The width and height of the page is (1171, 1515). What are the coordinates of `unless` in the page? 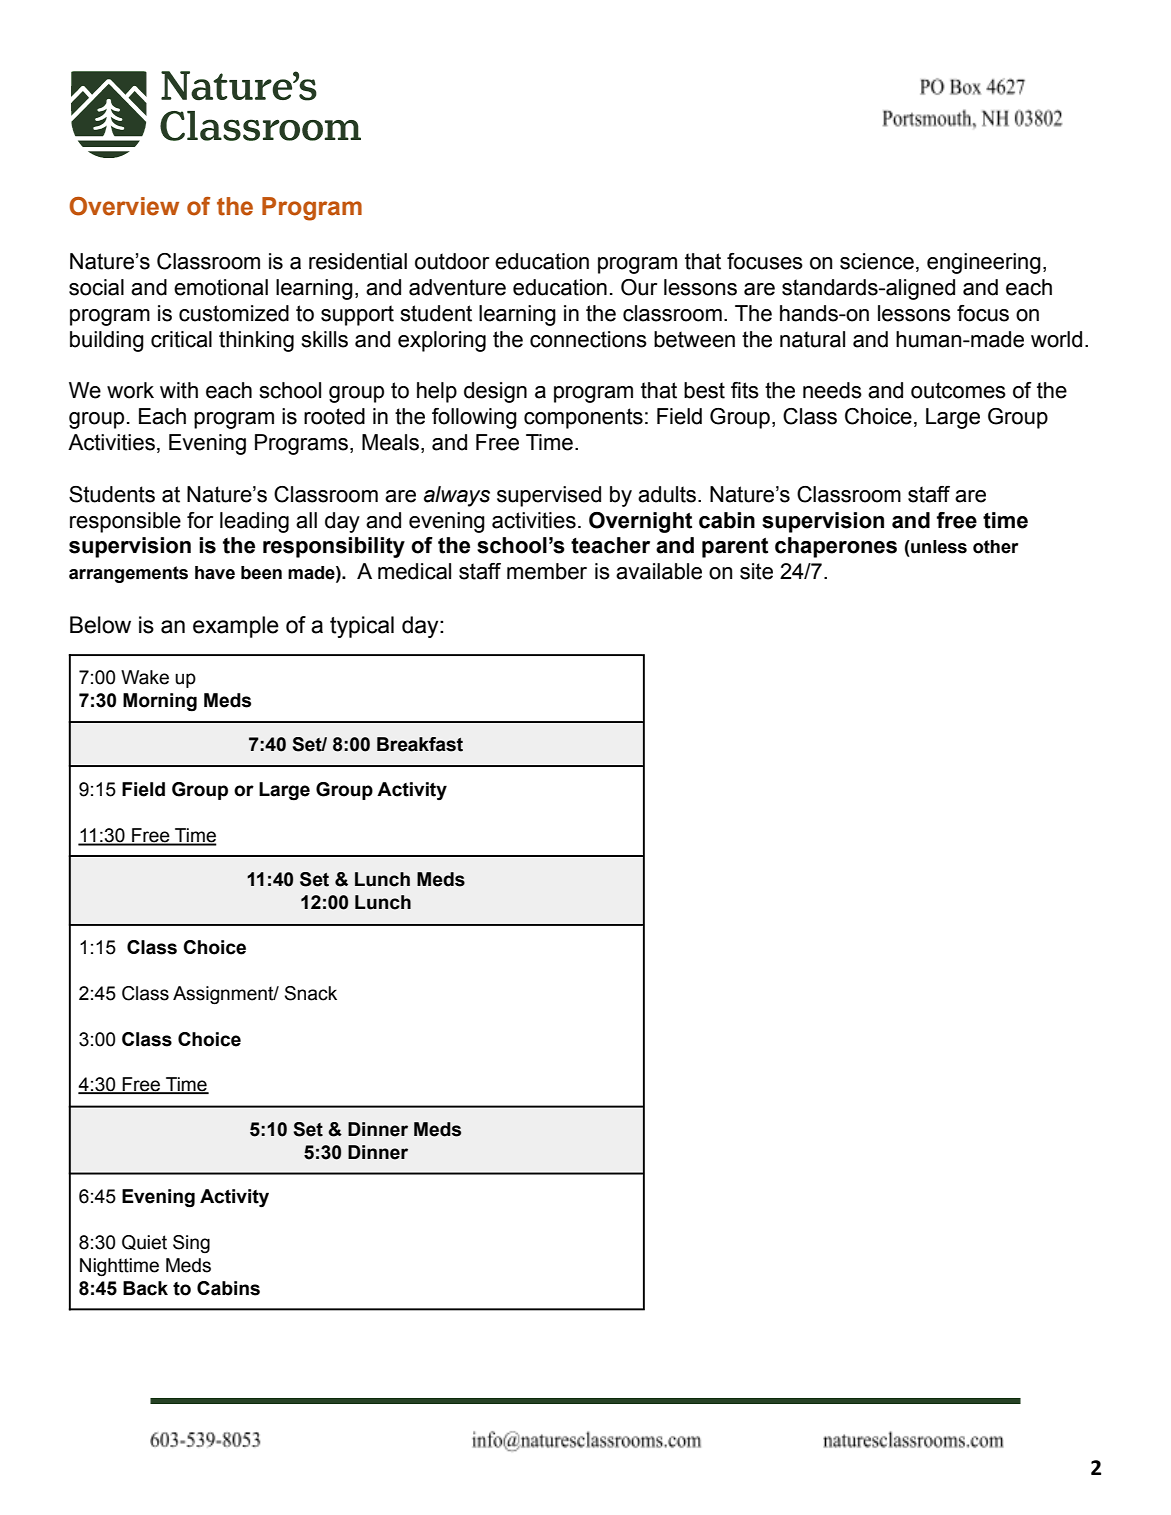 It's located at (938, 547).
